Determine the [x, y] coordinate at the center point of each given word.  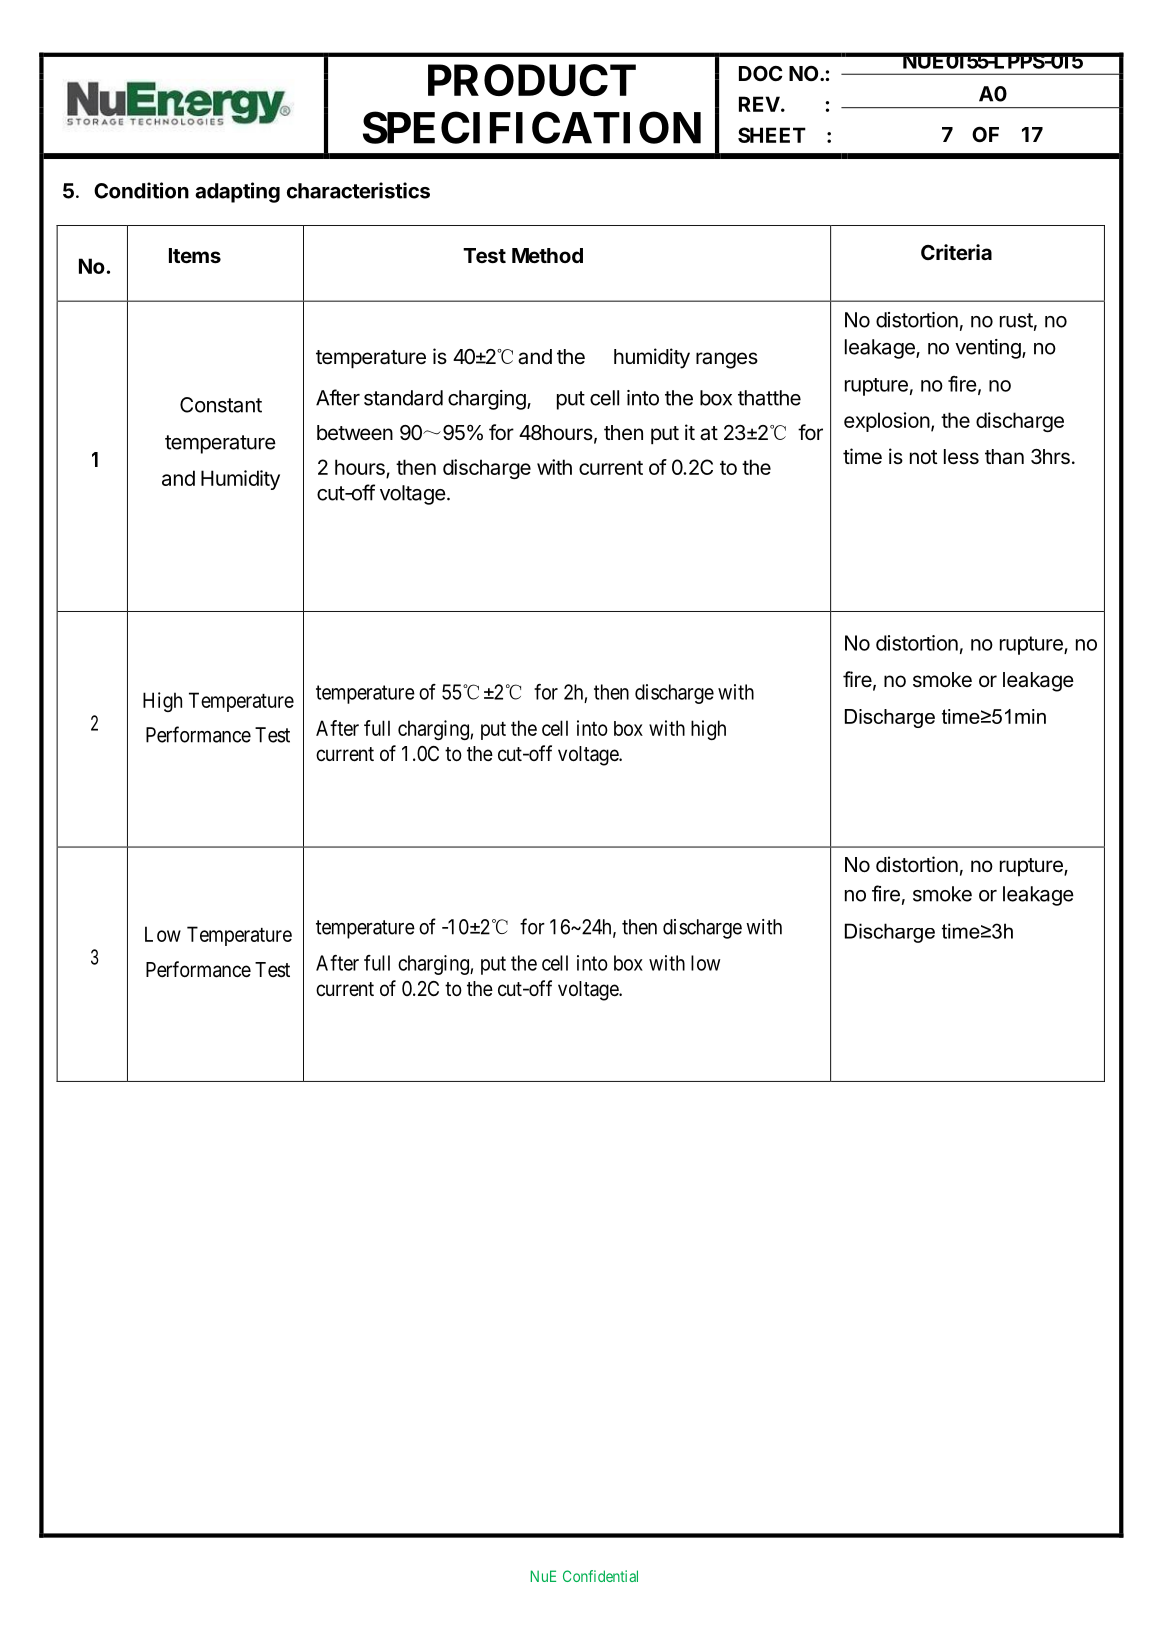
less [961, 457]
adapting [237, 192]
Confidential [600, 1576]
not [924, 457]
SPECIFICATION [532, 127]
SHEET [772, 135]
